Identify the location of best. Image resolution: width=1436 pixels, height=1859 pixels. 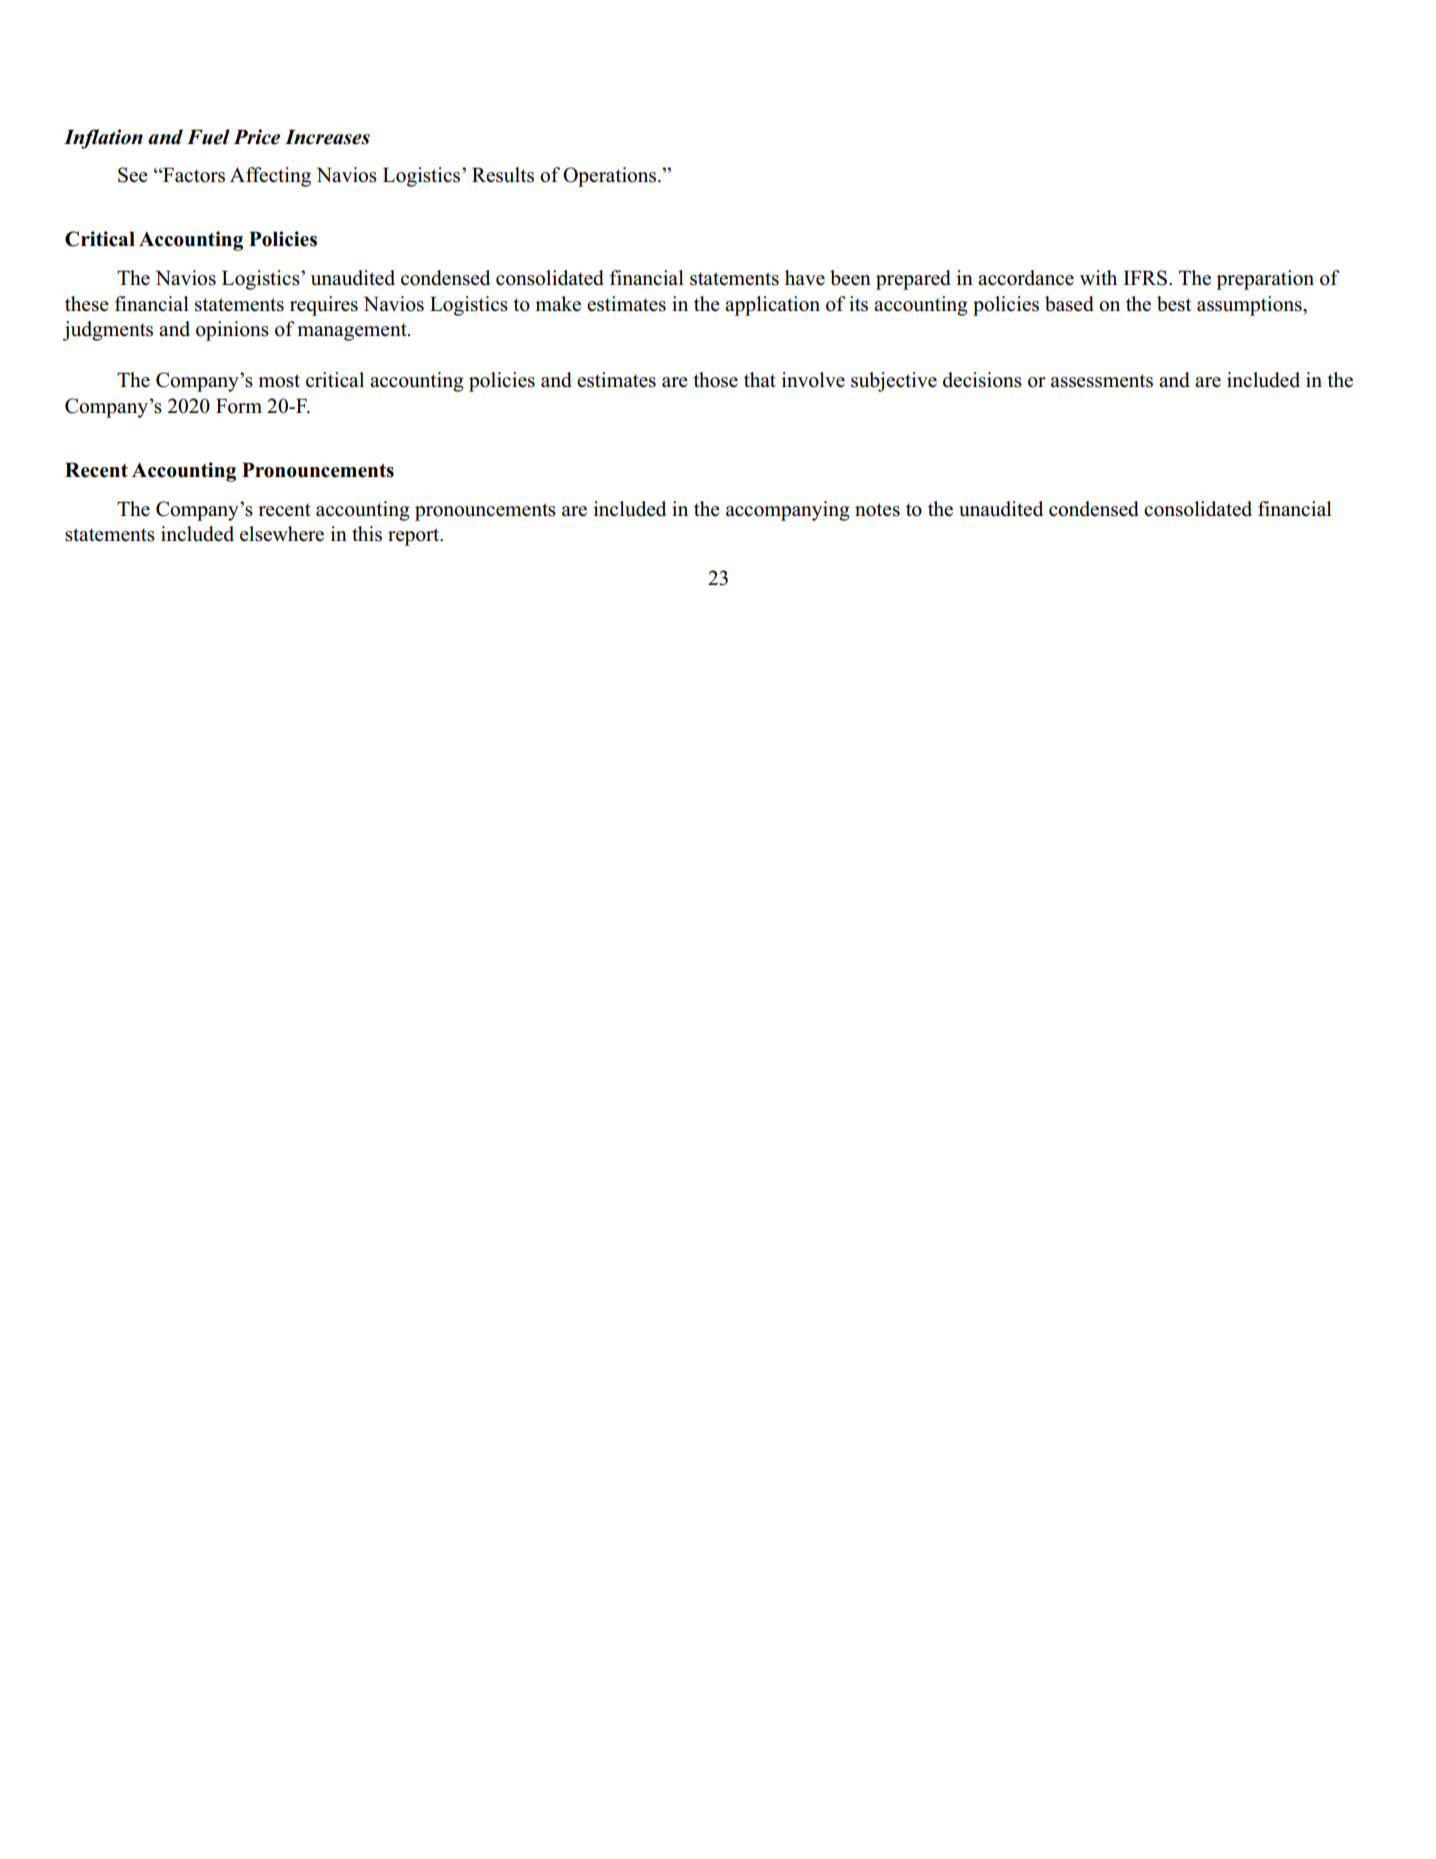
(1174, 304).
